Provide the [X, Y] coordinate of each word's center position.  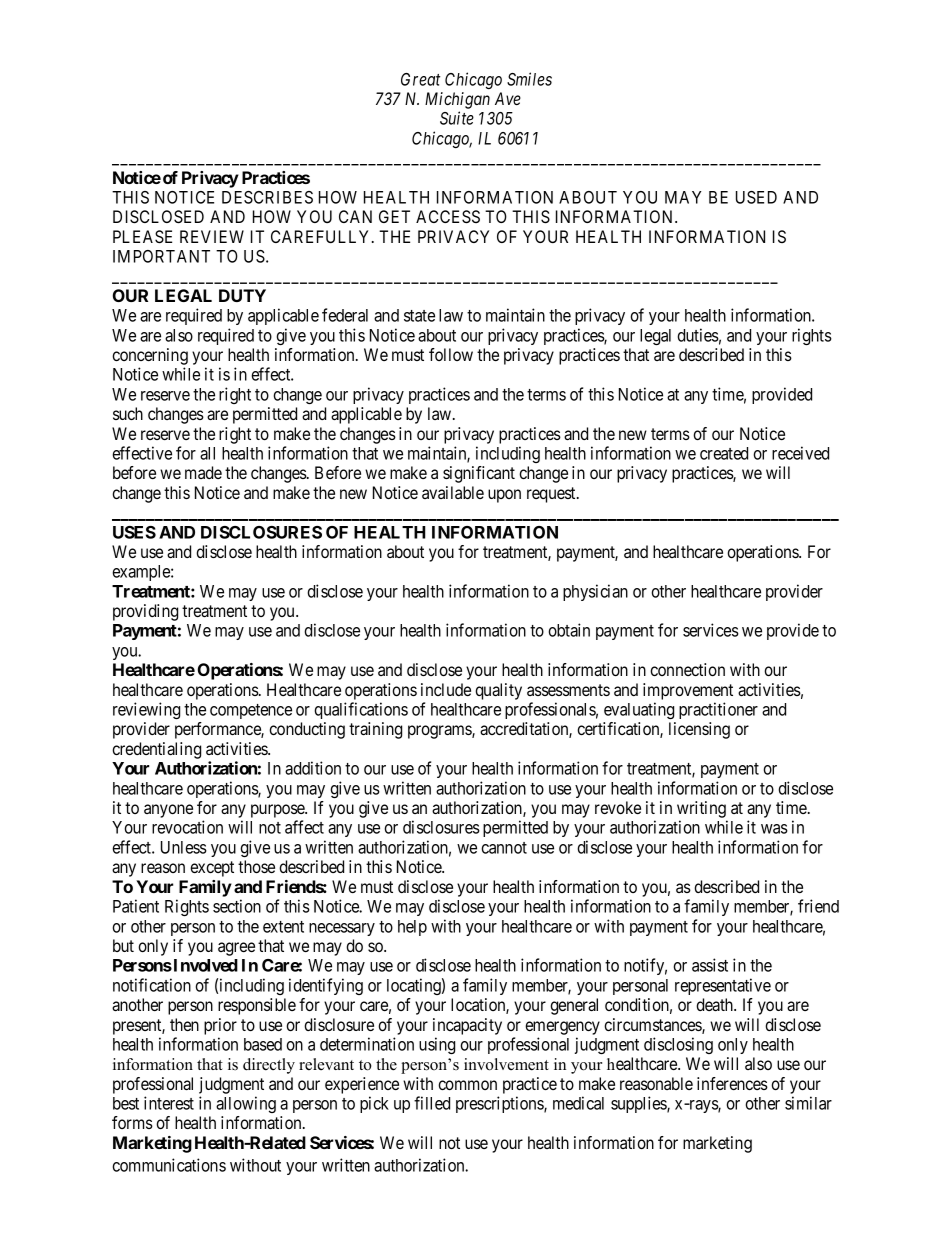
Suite [457, 118]
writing [701, 809]
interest [169, 1103]
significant [479, 474]
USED [756, 197]
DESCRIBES [267, 197]
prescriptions [500, 1104]
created [724, 453]
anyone [168, 811]
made [203, 472]
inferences [732, 1083]
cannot [504, 848]
